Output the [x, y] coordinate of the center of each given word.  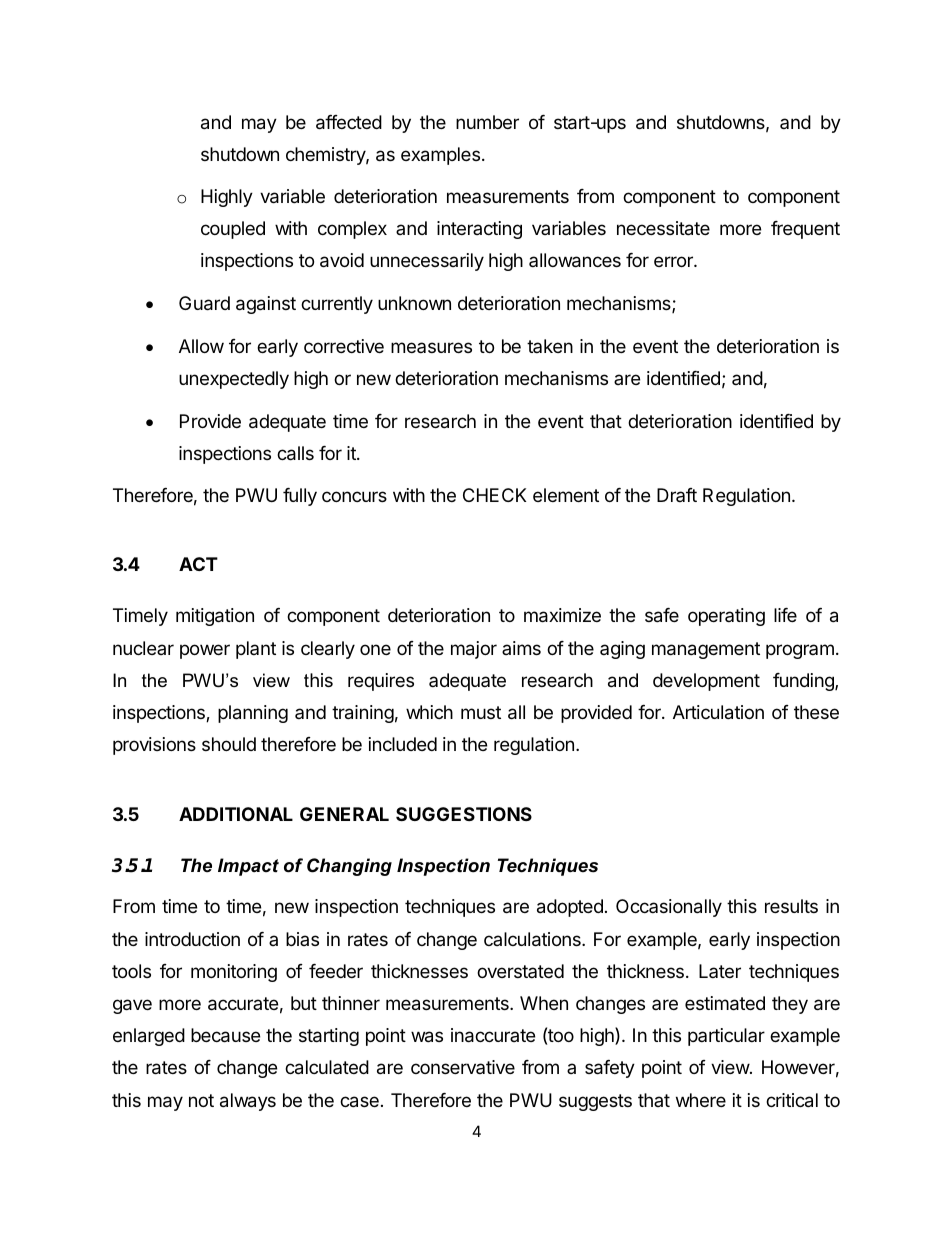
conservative [463, 1067]
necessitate [663, 228]
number [487, 122]
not [201, 1100]
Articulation [718, 712]
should [229, 744]
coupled [233, 230]
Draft [677, 495]
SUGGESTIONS [464, 814]
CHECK [494, 495]
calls [295, 453]
